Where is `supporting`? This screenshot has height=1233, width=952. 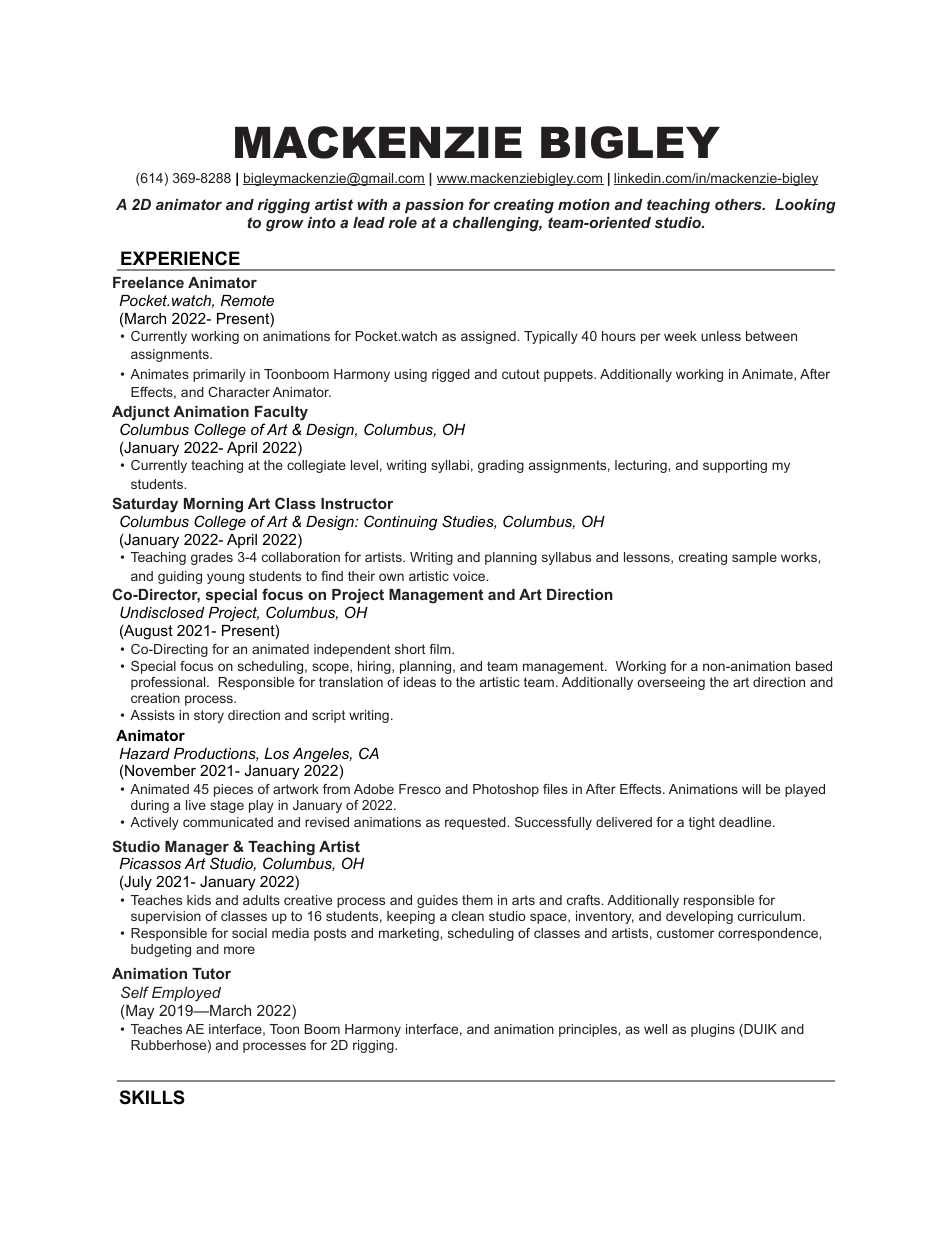 supporting is located at coordinates (735, 466).
